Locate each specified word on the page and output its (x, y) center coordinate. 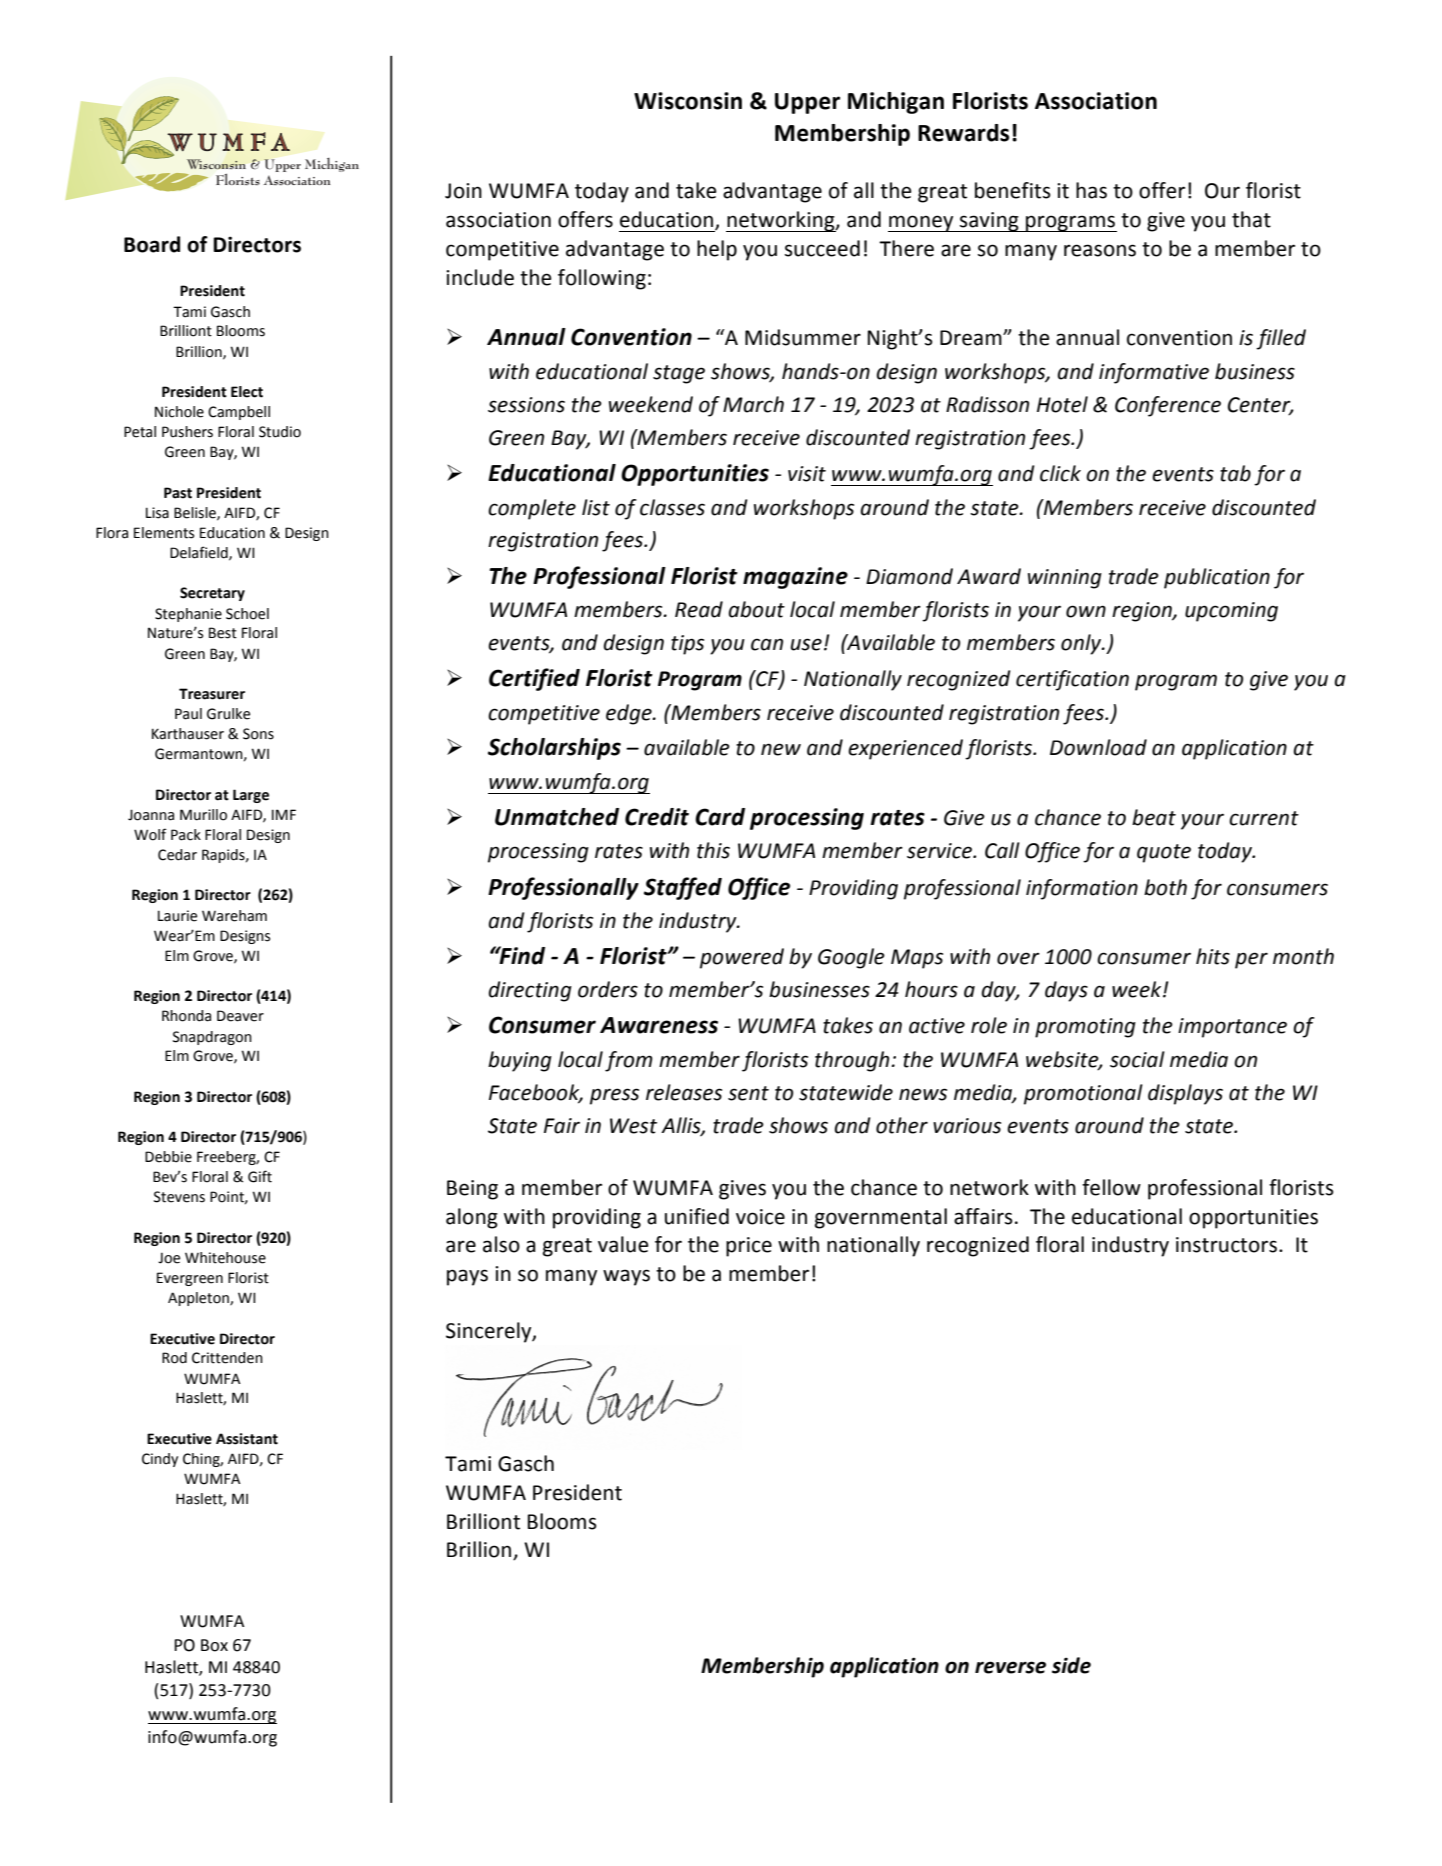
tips (687, 645)
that (1251, 219)
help (717, 250)
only (1082, 644)
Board (152, 244)
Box (214, 1645)
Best (223, 633)
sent (748, 1093)
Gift (260, 1176)
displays (1185, 1094)
